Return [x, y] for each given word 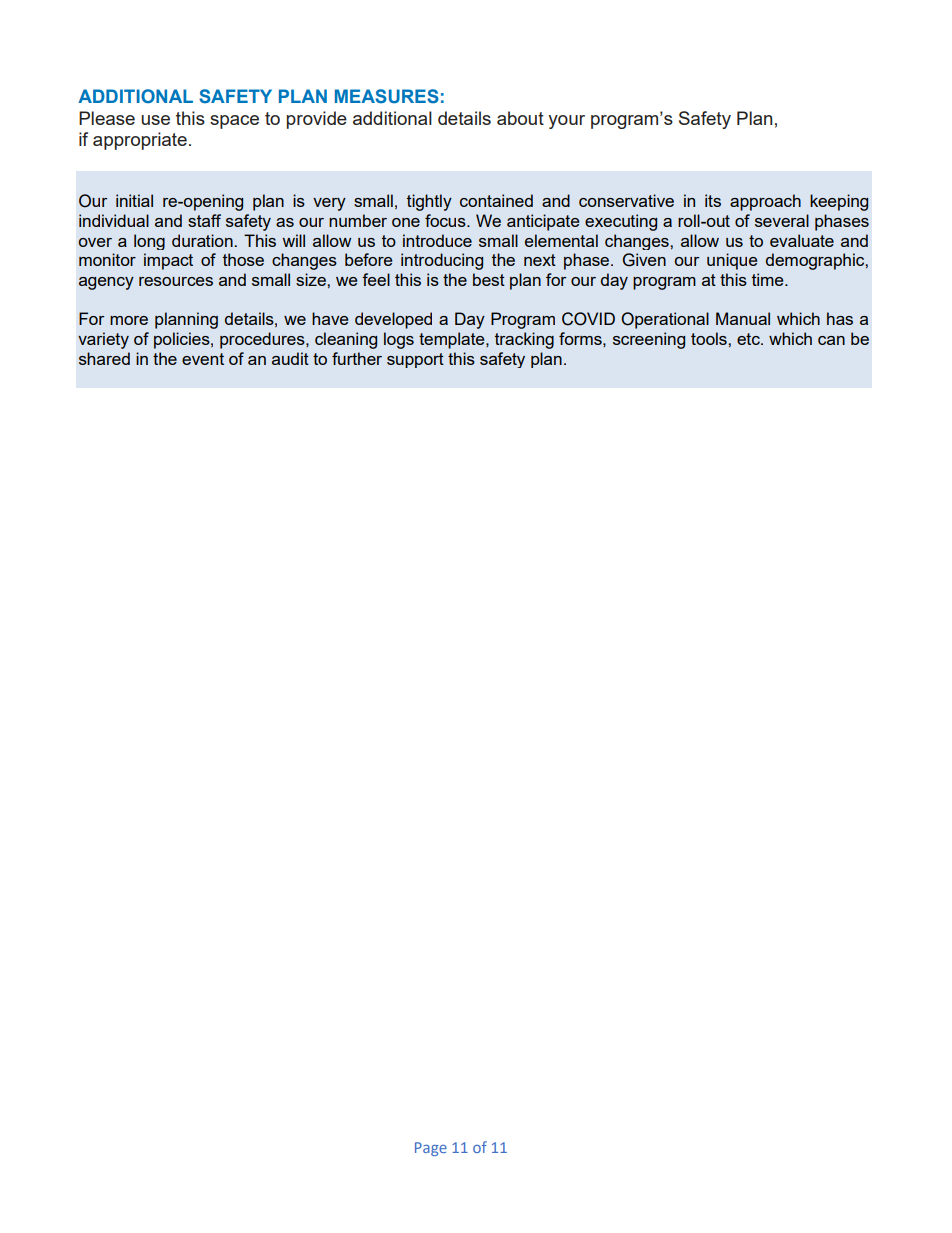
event [203, 359]
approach [765, 202]
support [415, 360]
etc [749, 339]
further [357, 358]
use [155, 120]
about [520, 118]
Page [431, 1149]
